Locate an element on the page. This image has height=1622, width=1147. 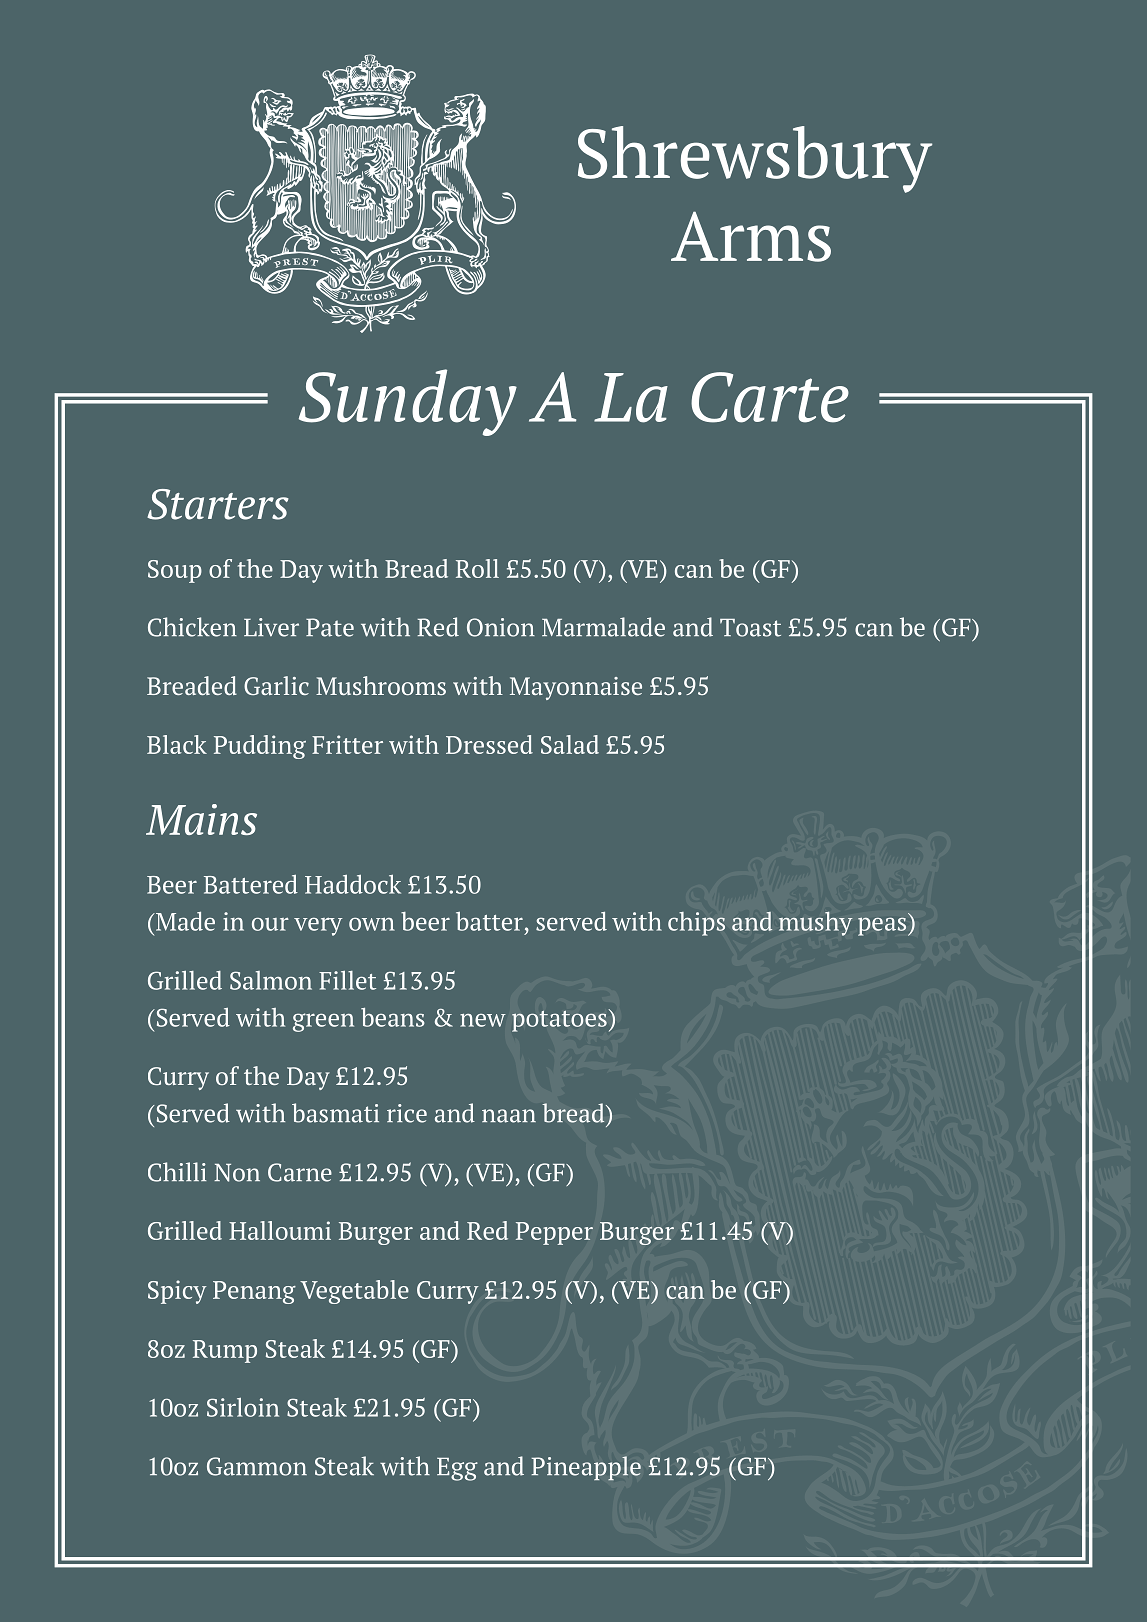
Egg is located at coordinates (457, 1469).
